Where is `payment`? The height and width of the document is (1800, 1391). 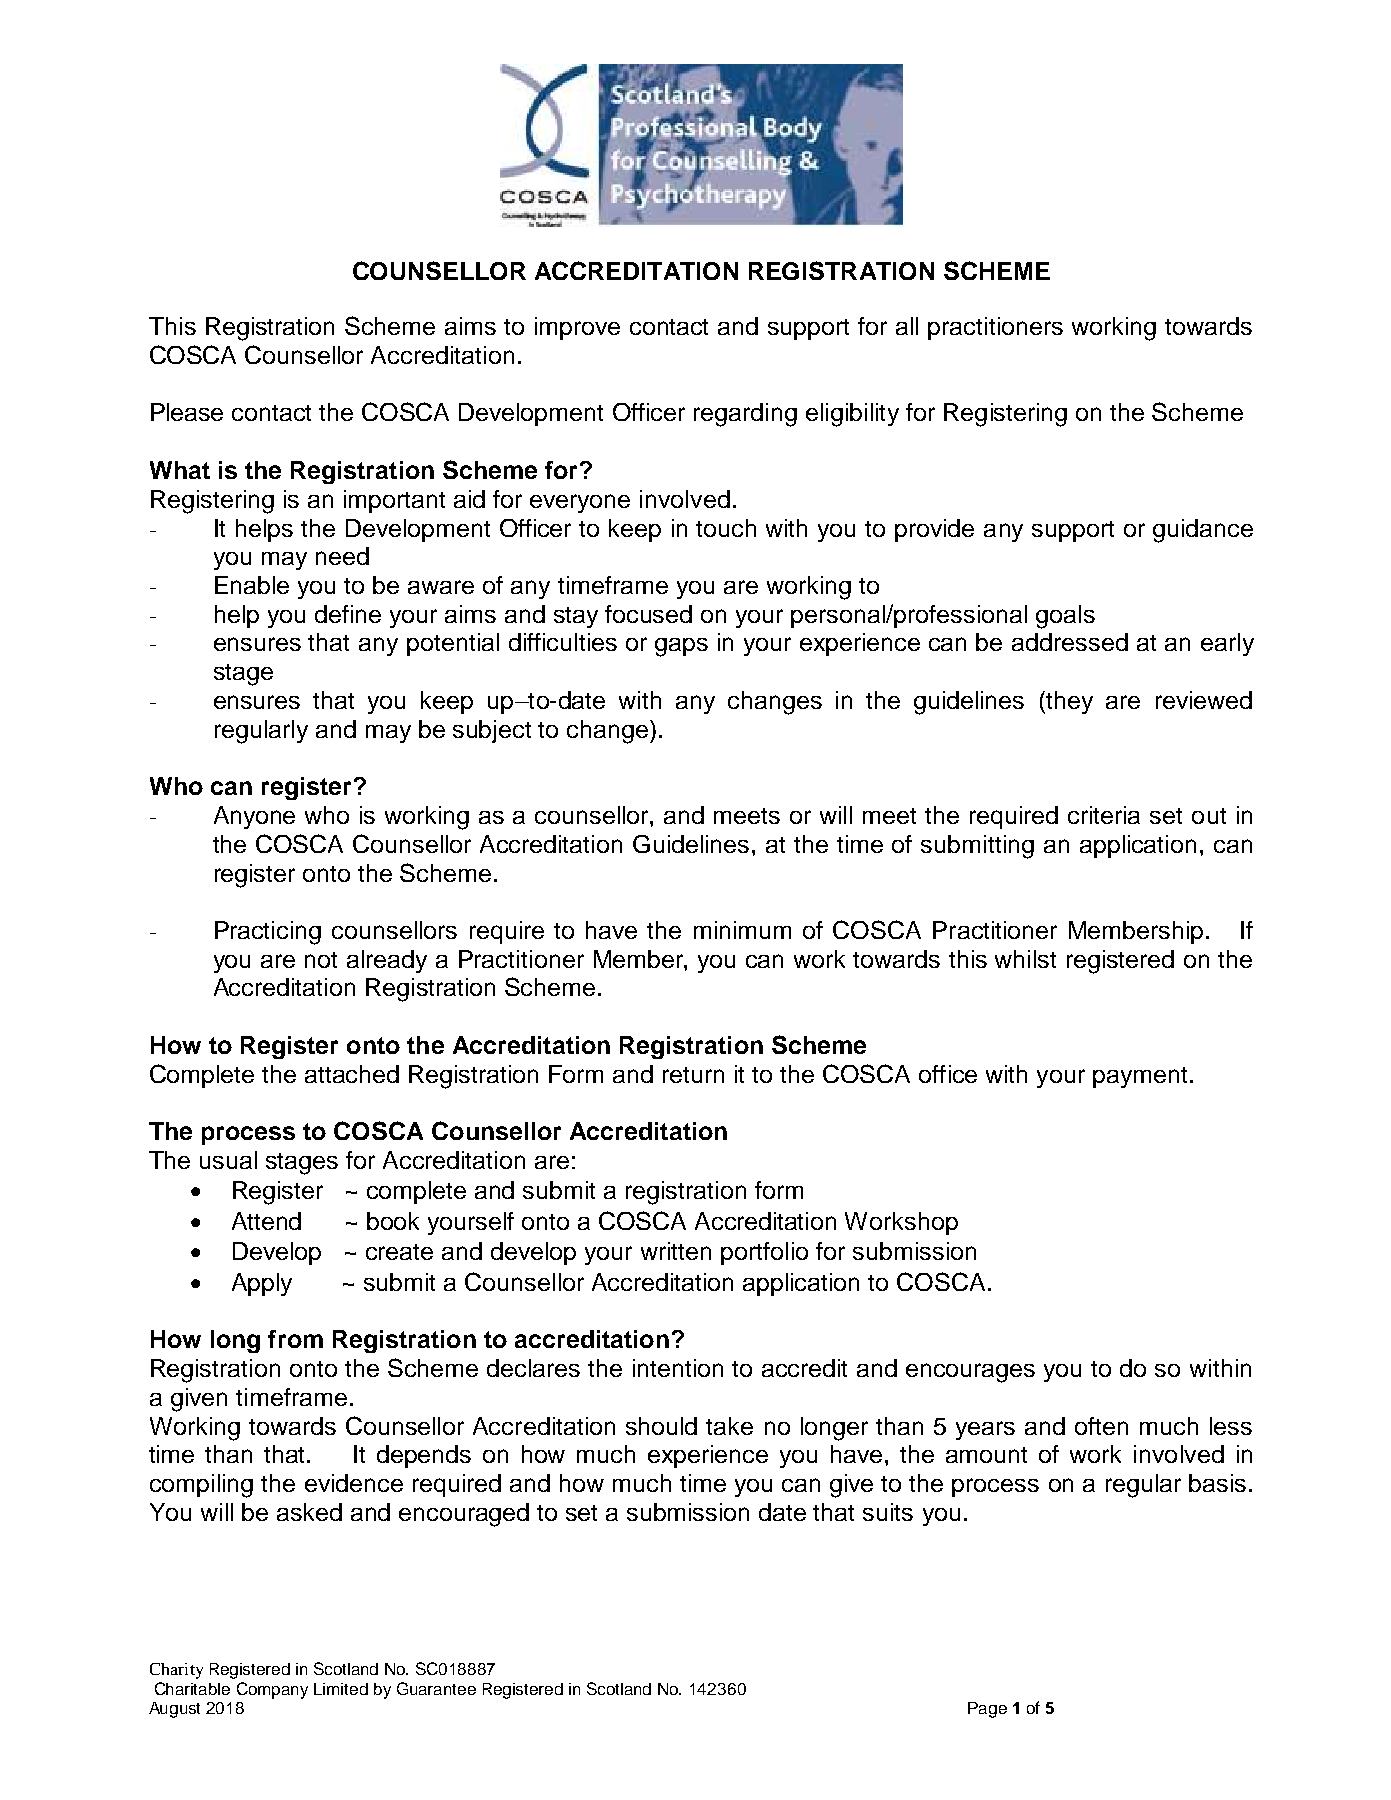
payment is located at coordinates (1140, 1077).
